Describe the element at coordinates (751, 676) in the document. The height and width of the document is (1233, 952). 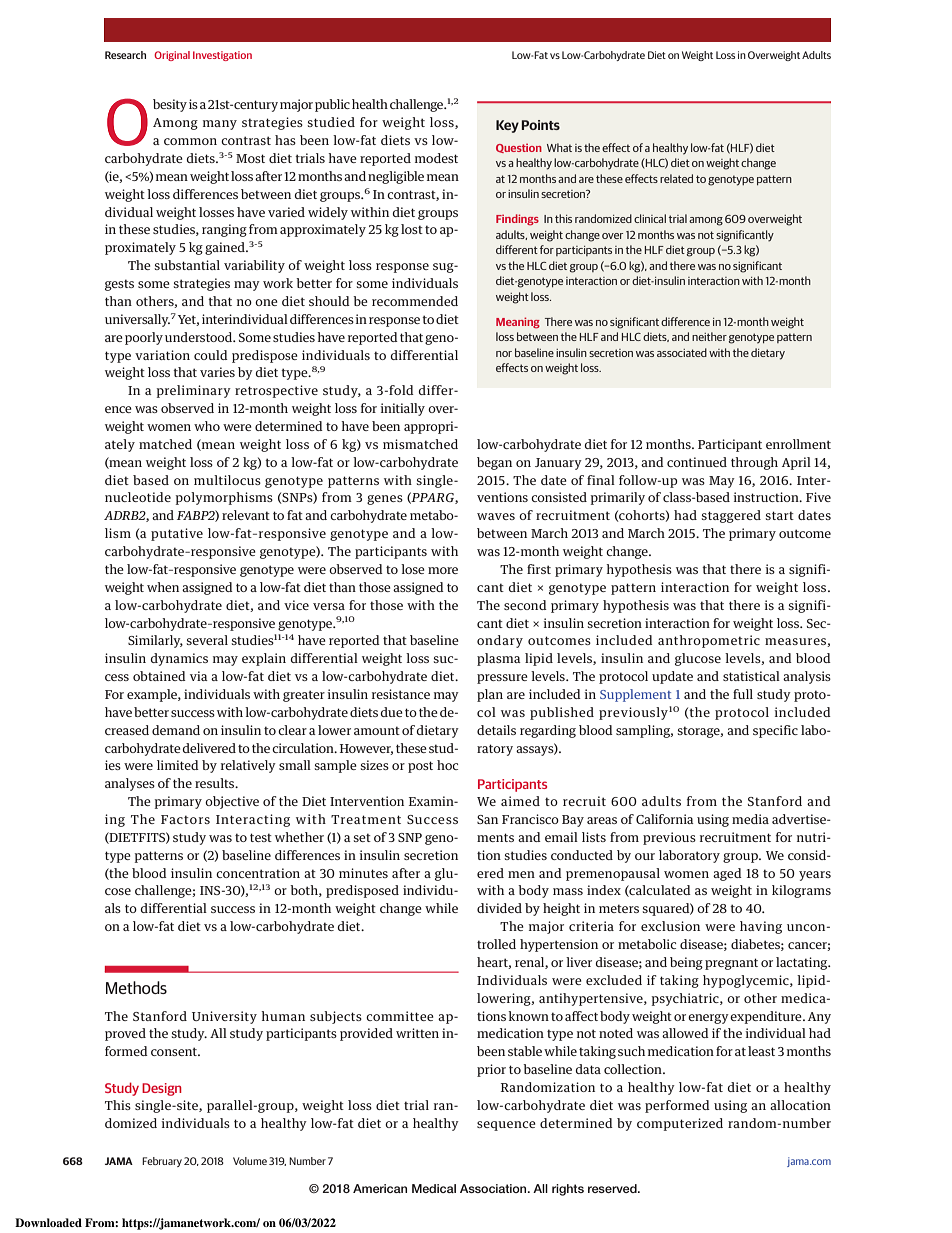
I see `statistical` at that location.
